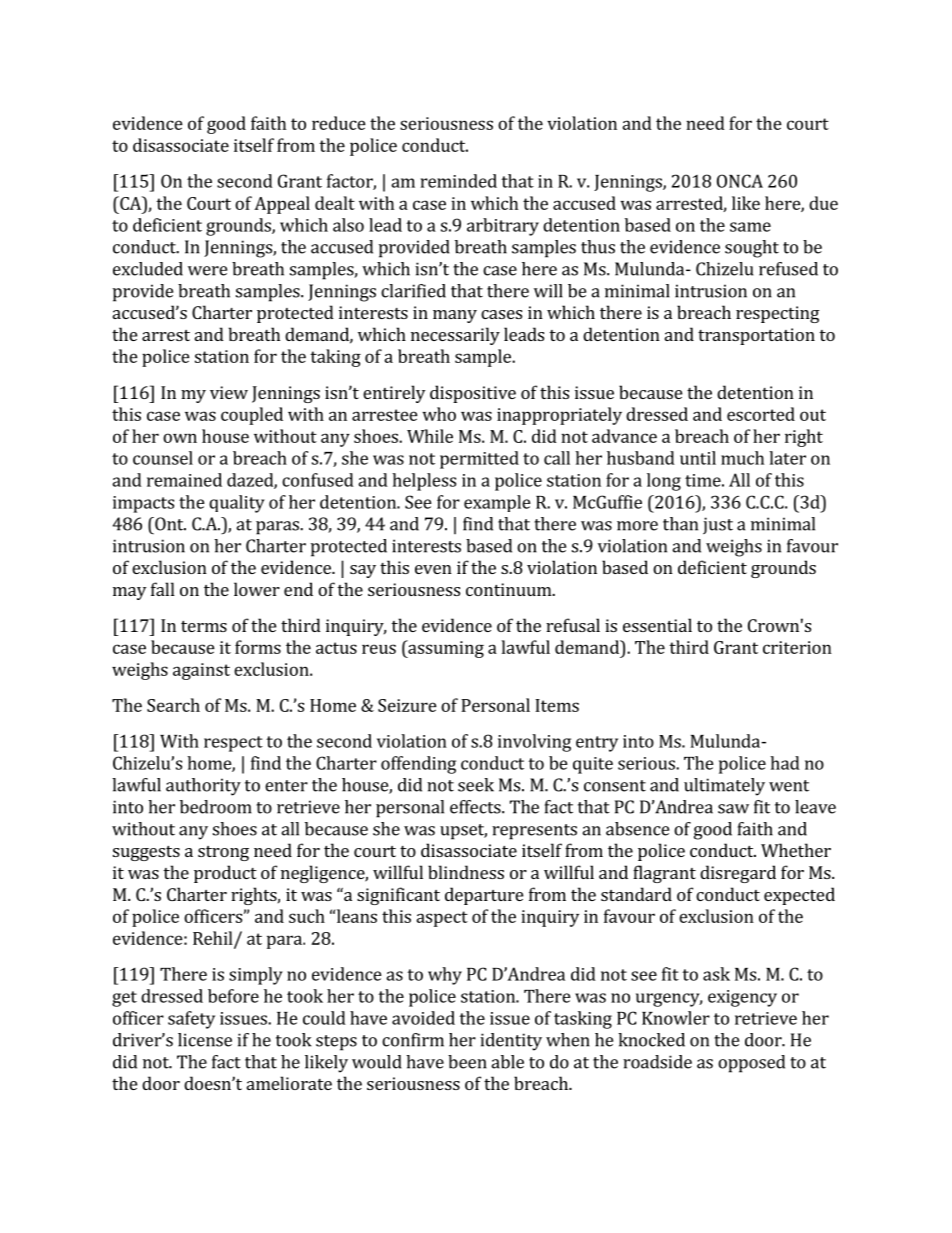  I want to click on continuum, so click(510, 589).
